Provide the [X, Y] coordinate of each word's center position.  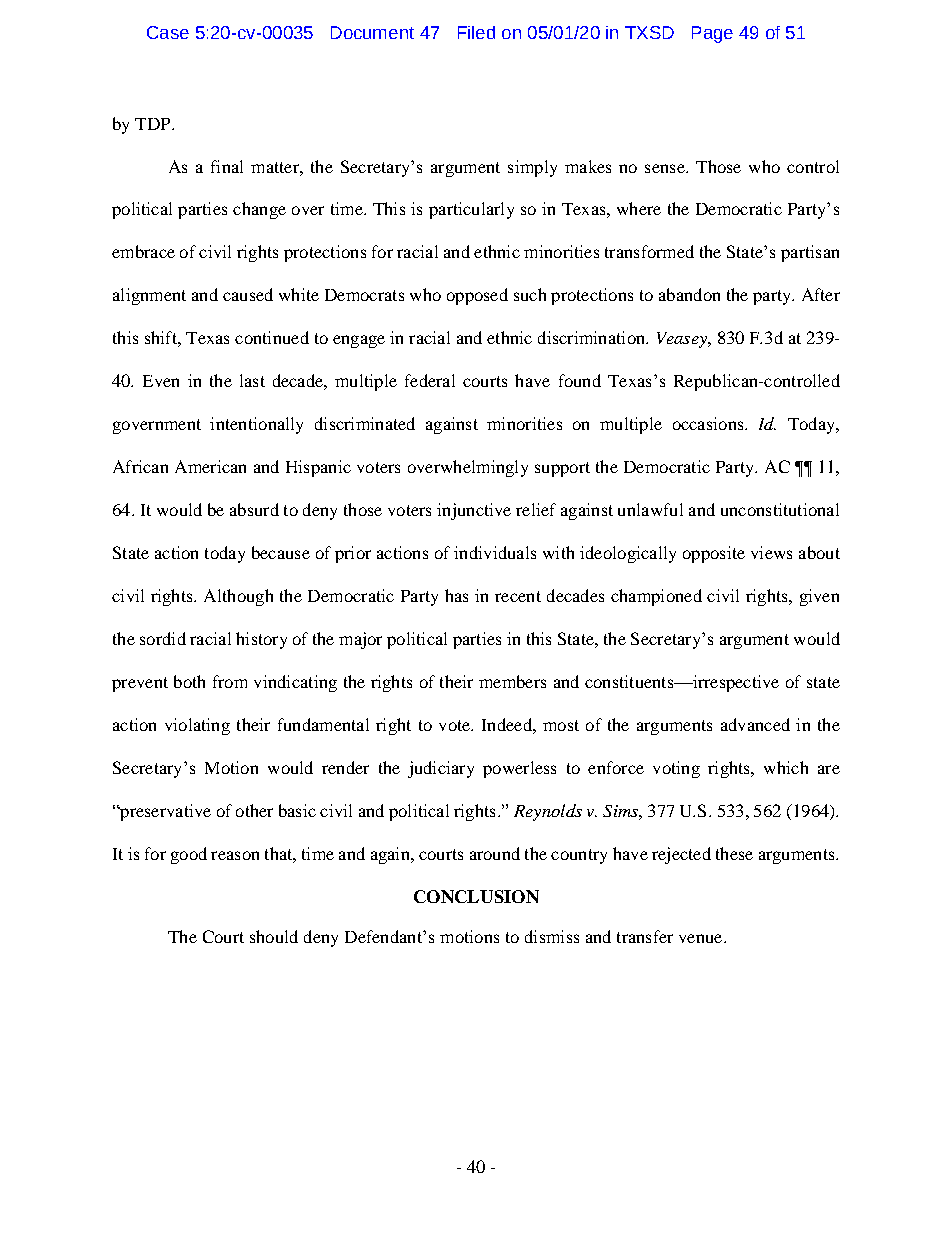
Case [168, 32]
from [230, 681]
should [274, 936]
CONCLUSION [476, 896]
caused [248, 294]
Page [712, 34]
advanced [755, 724]
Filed [476, 32]
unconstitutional [780, 509]
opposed [477, 296]
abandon [689, 294]
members [512, 681]
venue [702, 938]
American [210, 466]
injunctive [474, 511]
